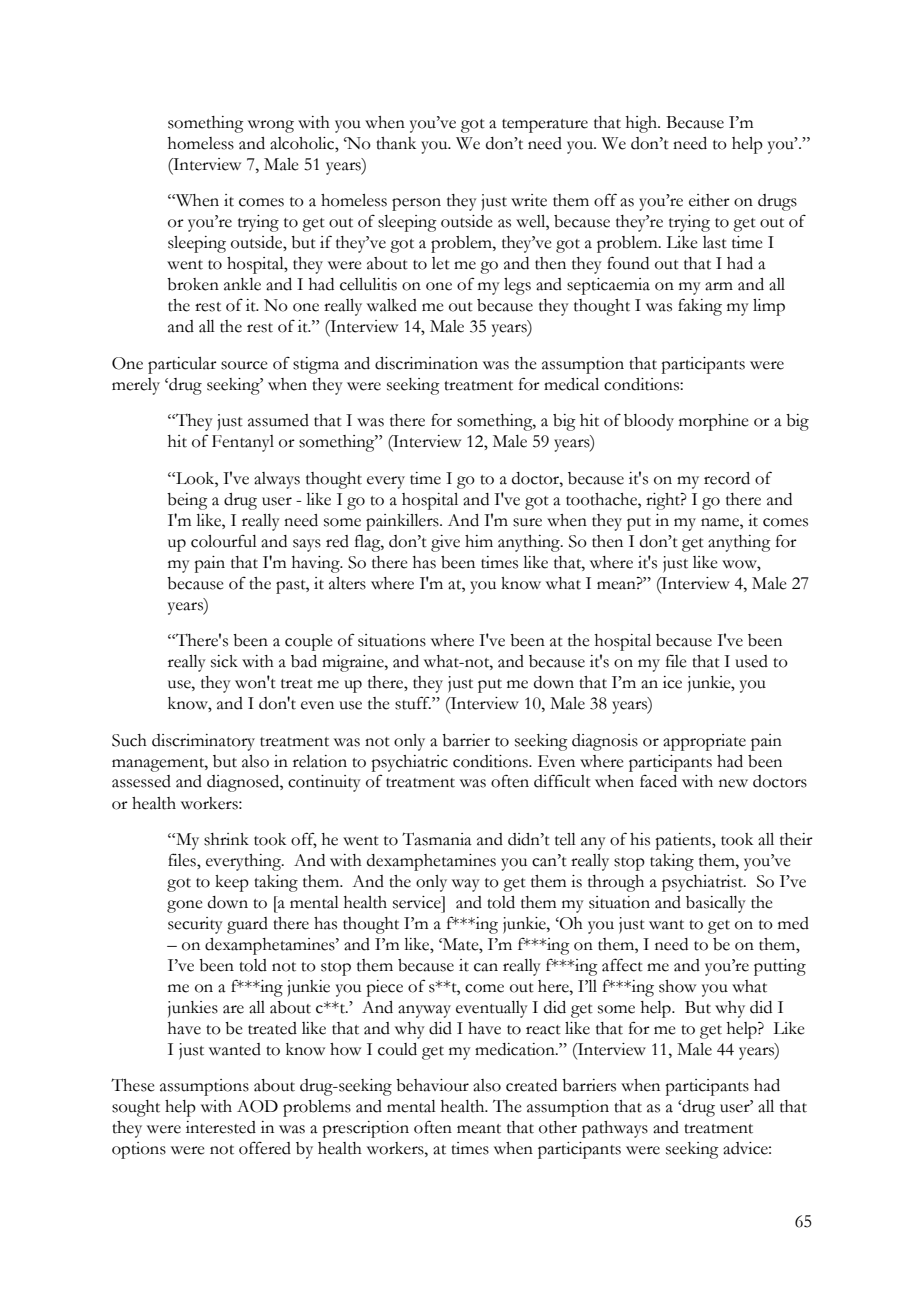 This screenshot has height=1308, width=924. I want to click on him, so click(479, 541).
